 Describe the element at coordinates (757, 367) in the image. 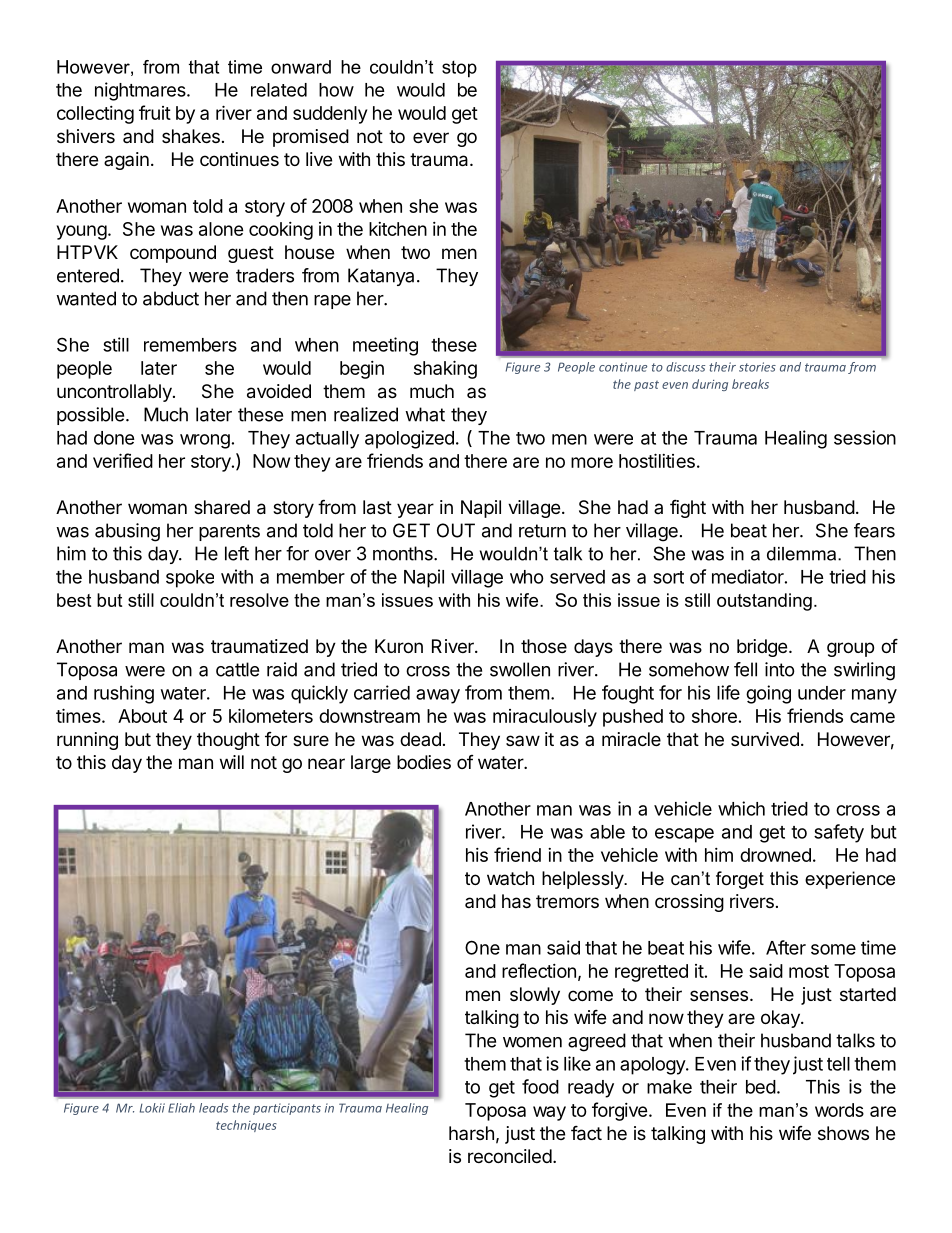

I see `stories` at that location.
